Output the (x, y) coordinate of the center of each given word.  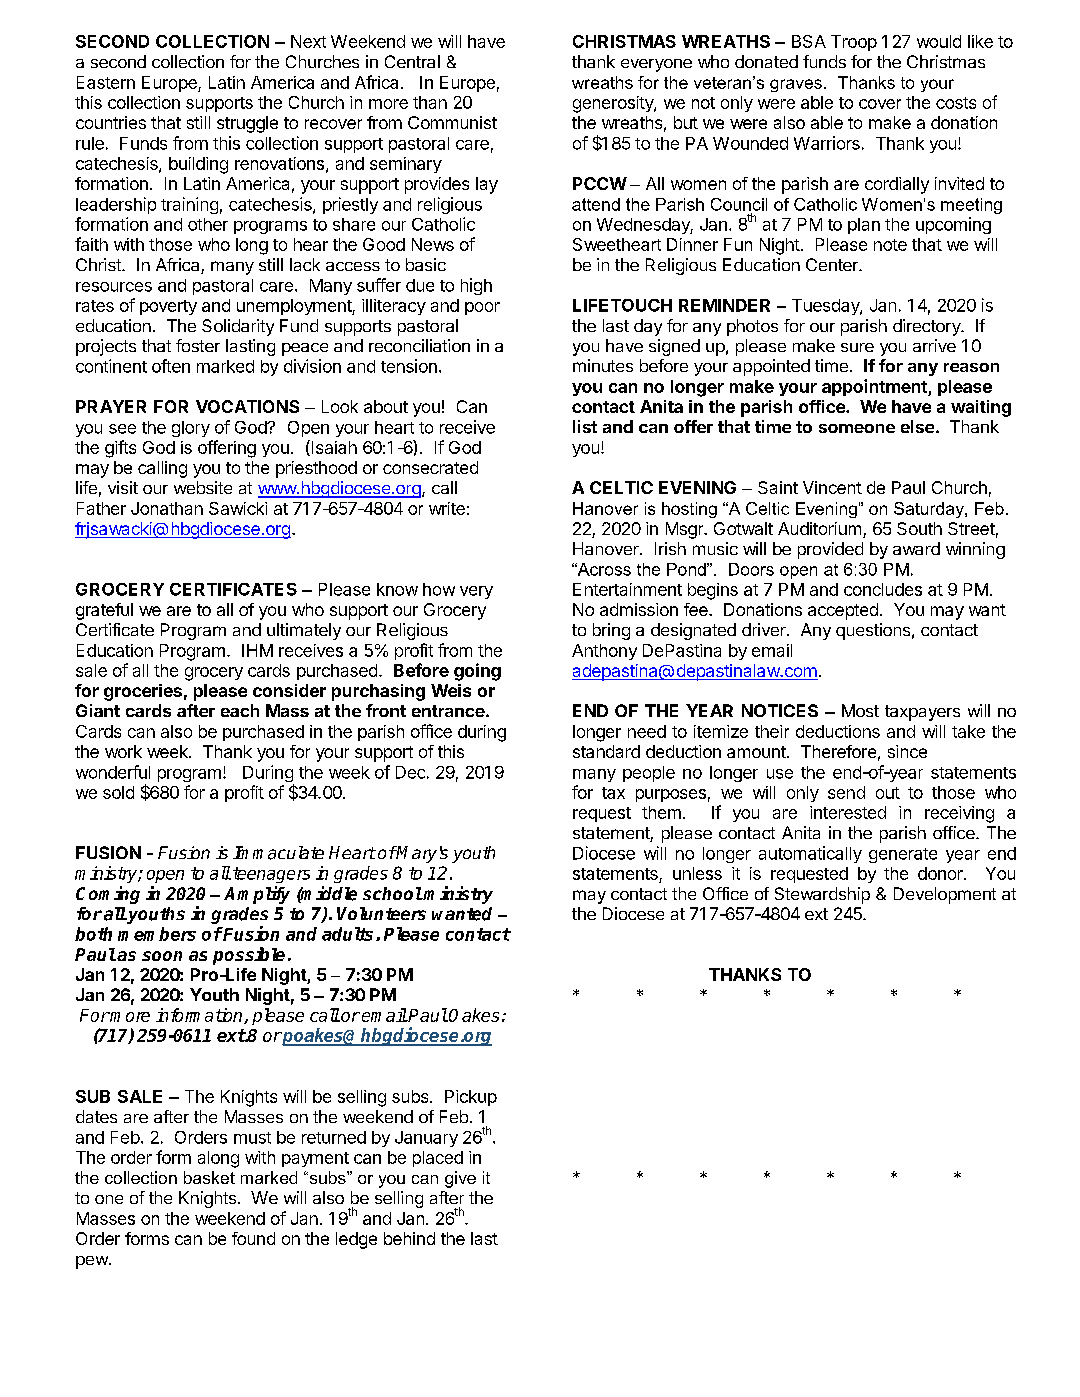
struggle (247, 124)
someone (857, 428)
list (585, 426)
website (203, 487)
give (460, 1179)
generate (903, 855)
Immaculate (278, 853)
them (661, 812)
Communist (452, 122)
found (253, 1238)
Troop (854, 43)
